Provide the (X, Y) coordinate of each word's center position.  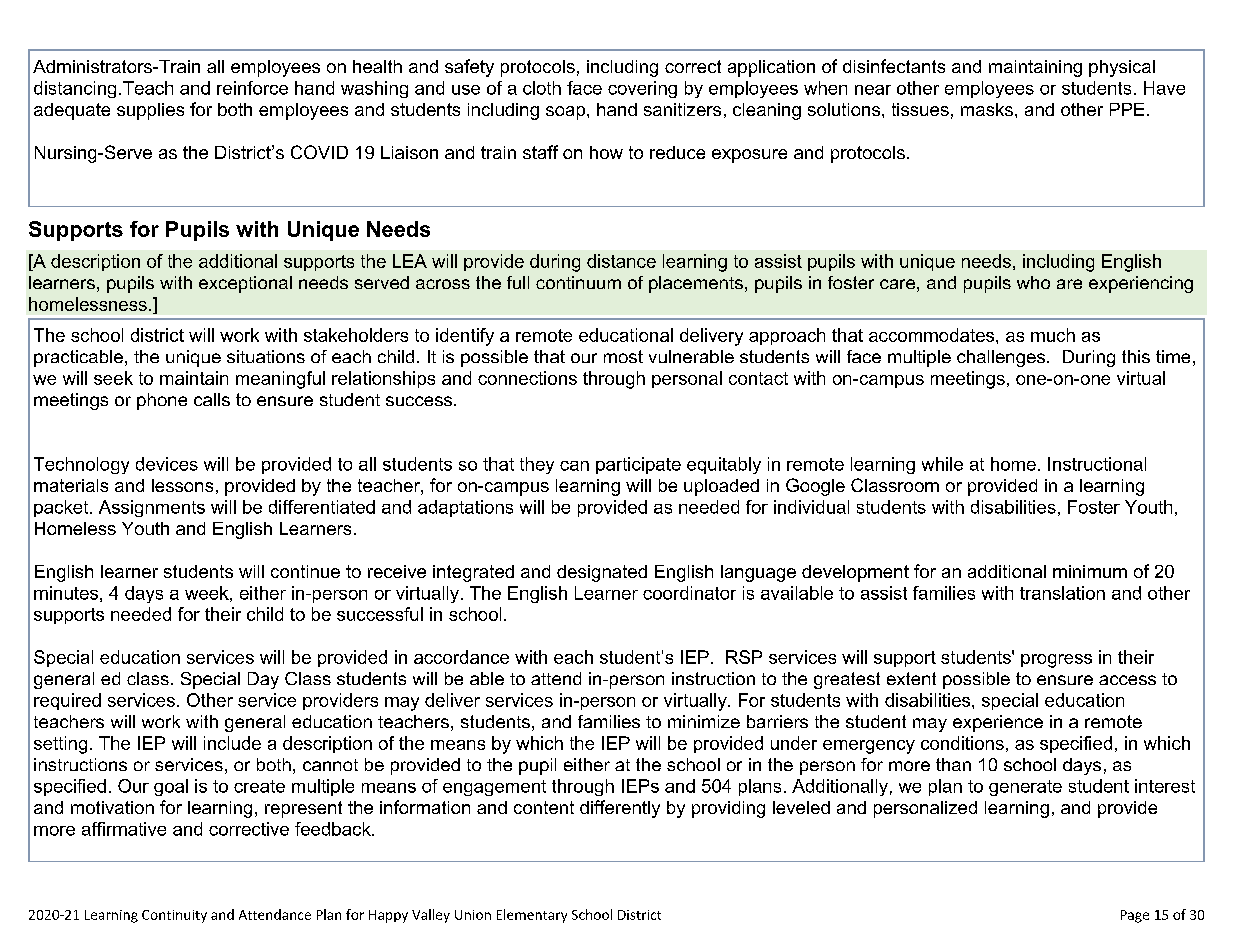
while (942, 464)
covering (642, 89)
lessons (182, 485)
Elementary (532, 916)
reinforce (252, 88)
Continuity (174, 916)
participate (638, 465)
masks (987, 109)
